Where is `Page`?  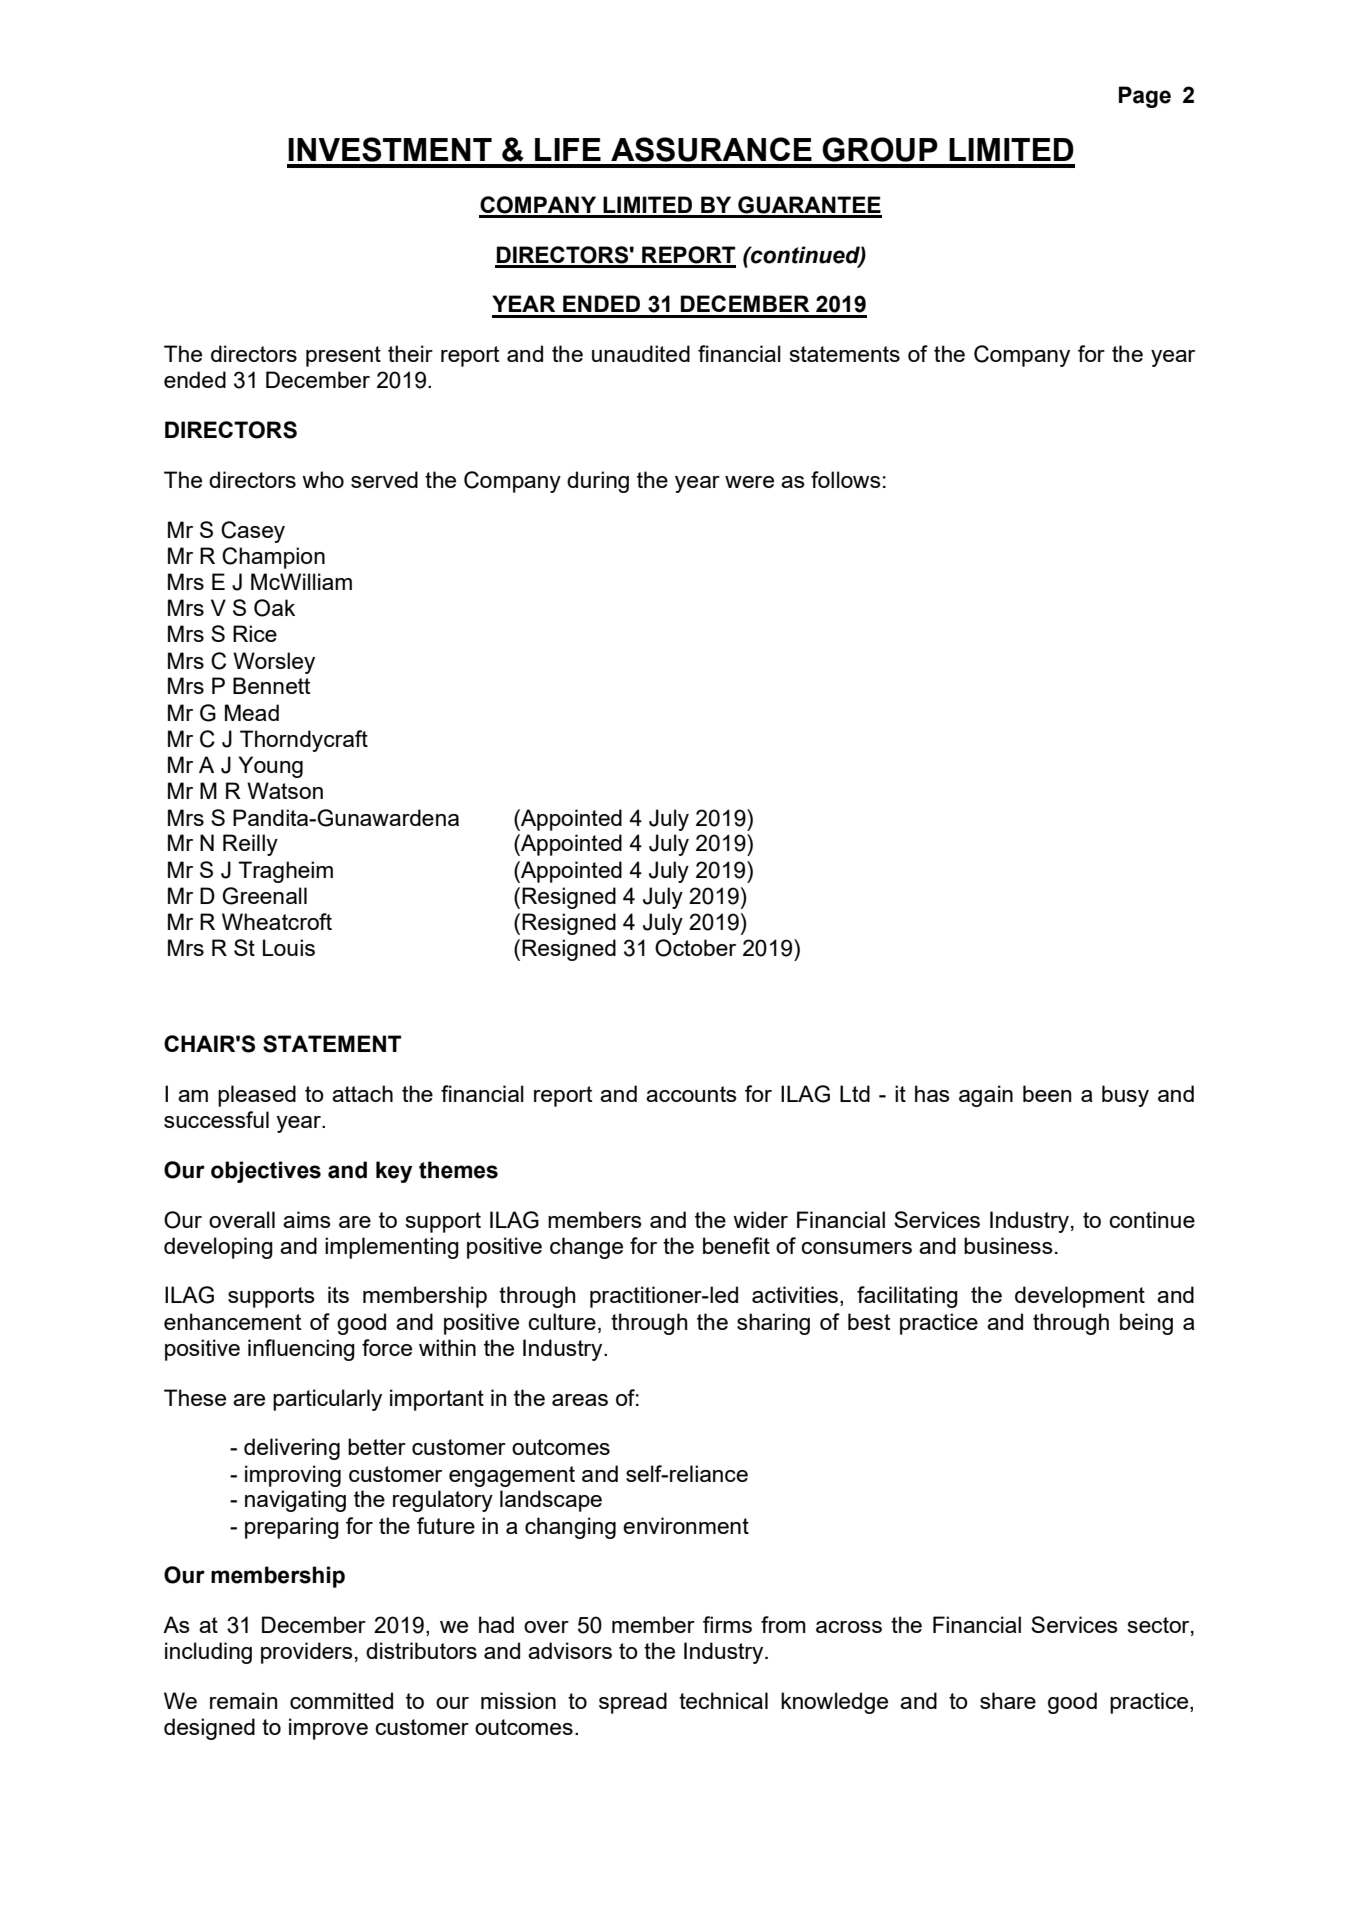 Page is located at coordinates (1145, 97).
